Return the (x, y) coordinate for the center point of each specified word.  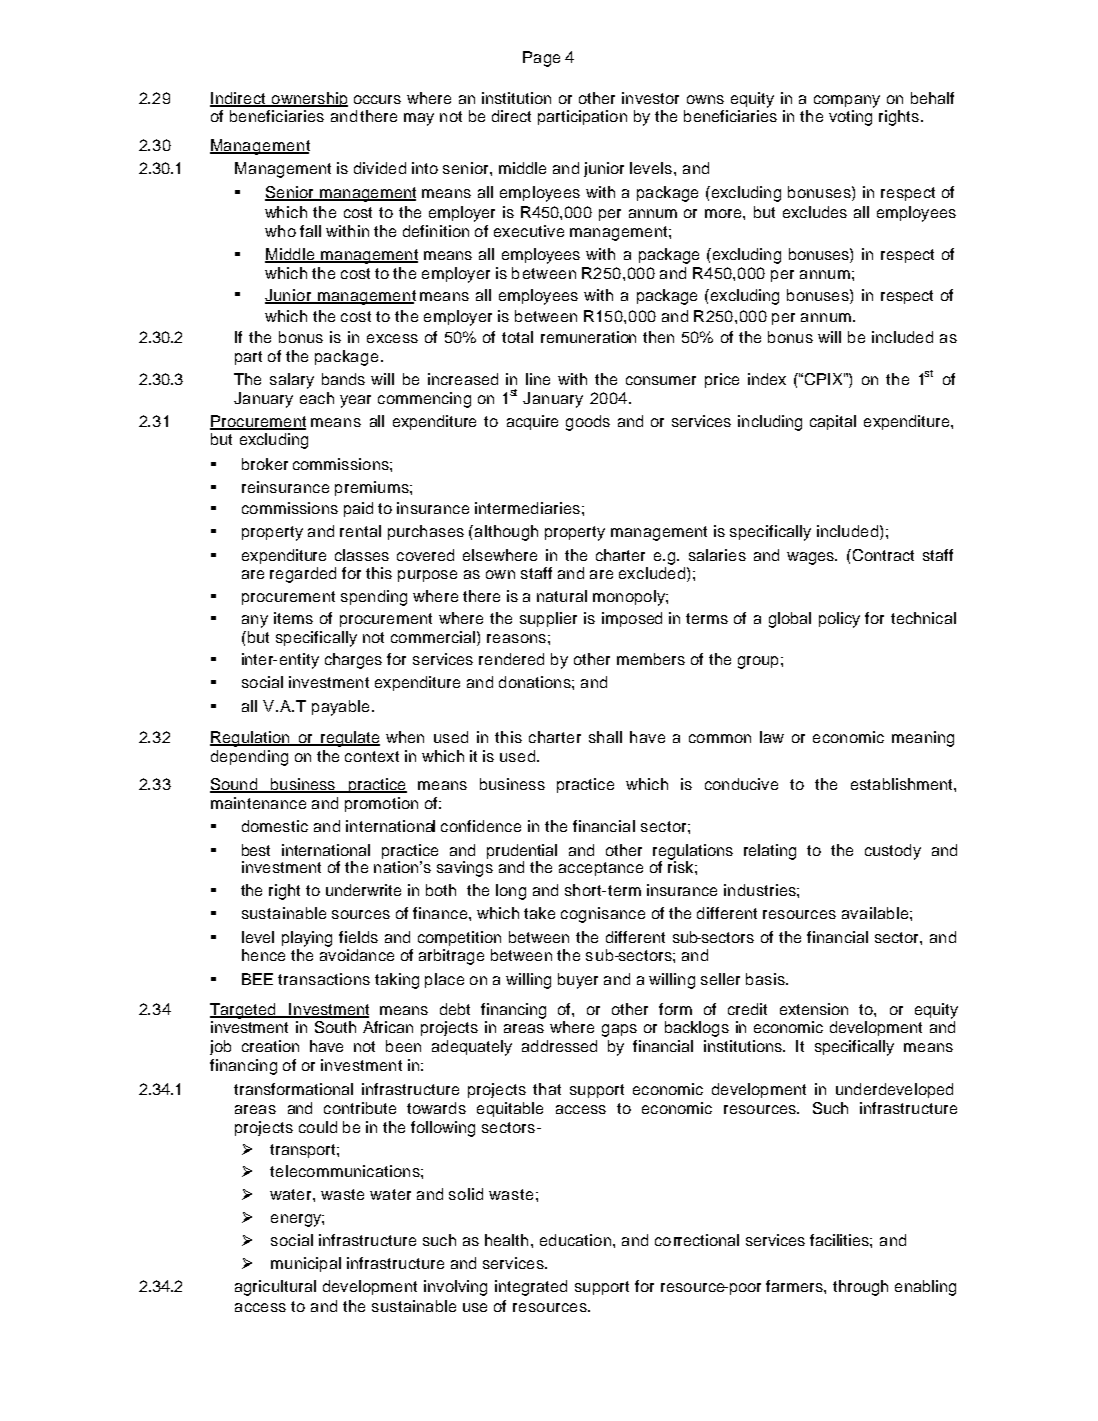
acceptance (601, 869)
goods (588, 423)
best (256, 850)
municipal (306, 1264)
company (847, 101)
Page (541, 59)
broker (265, 464)
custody (893, 852)
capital (833, 422)
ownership (308, 99)
